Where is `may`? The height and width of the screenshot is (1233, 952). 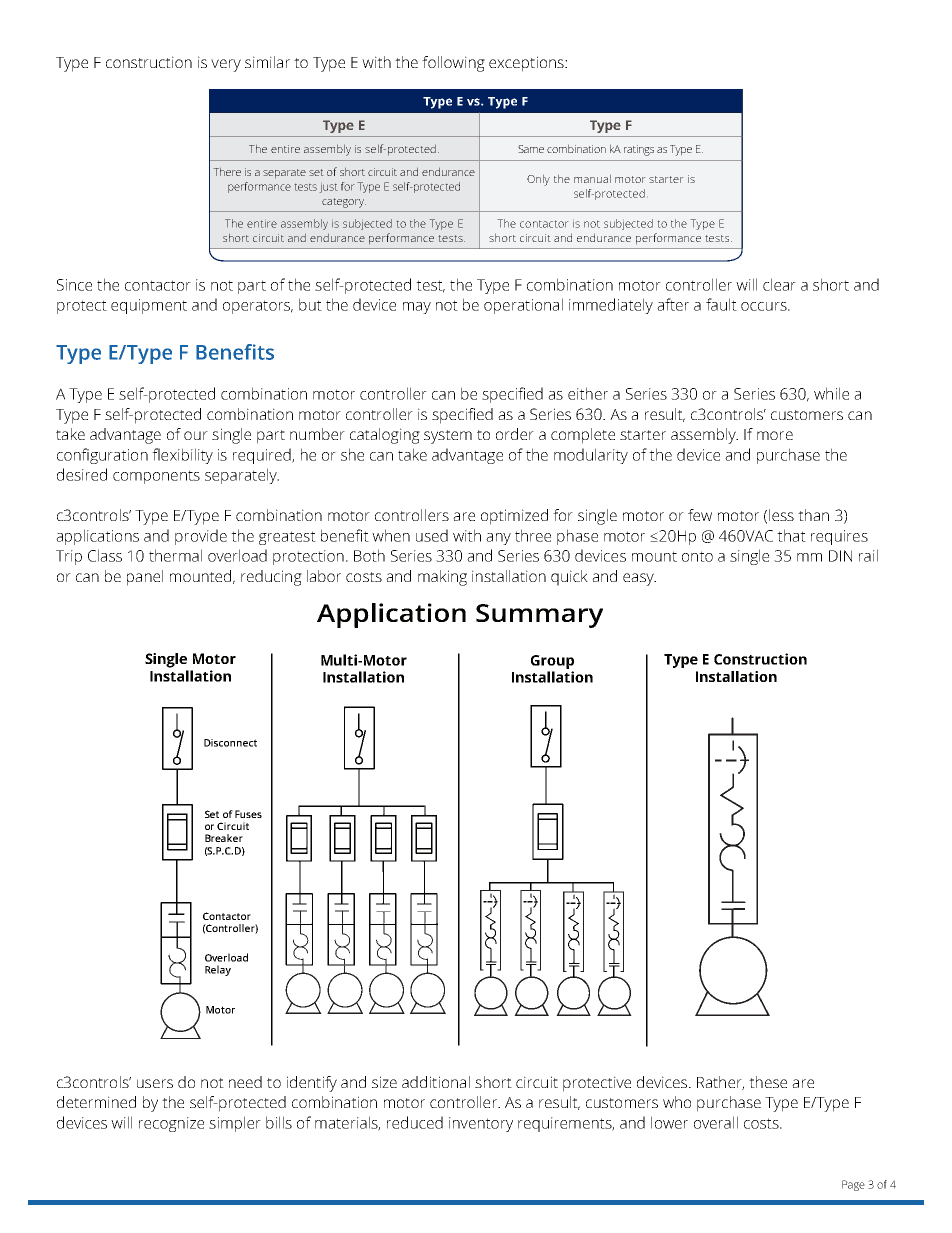
may is located at coordinates (417, 308).
